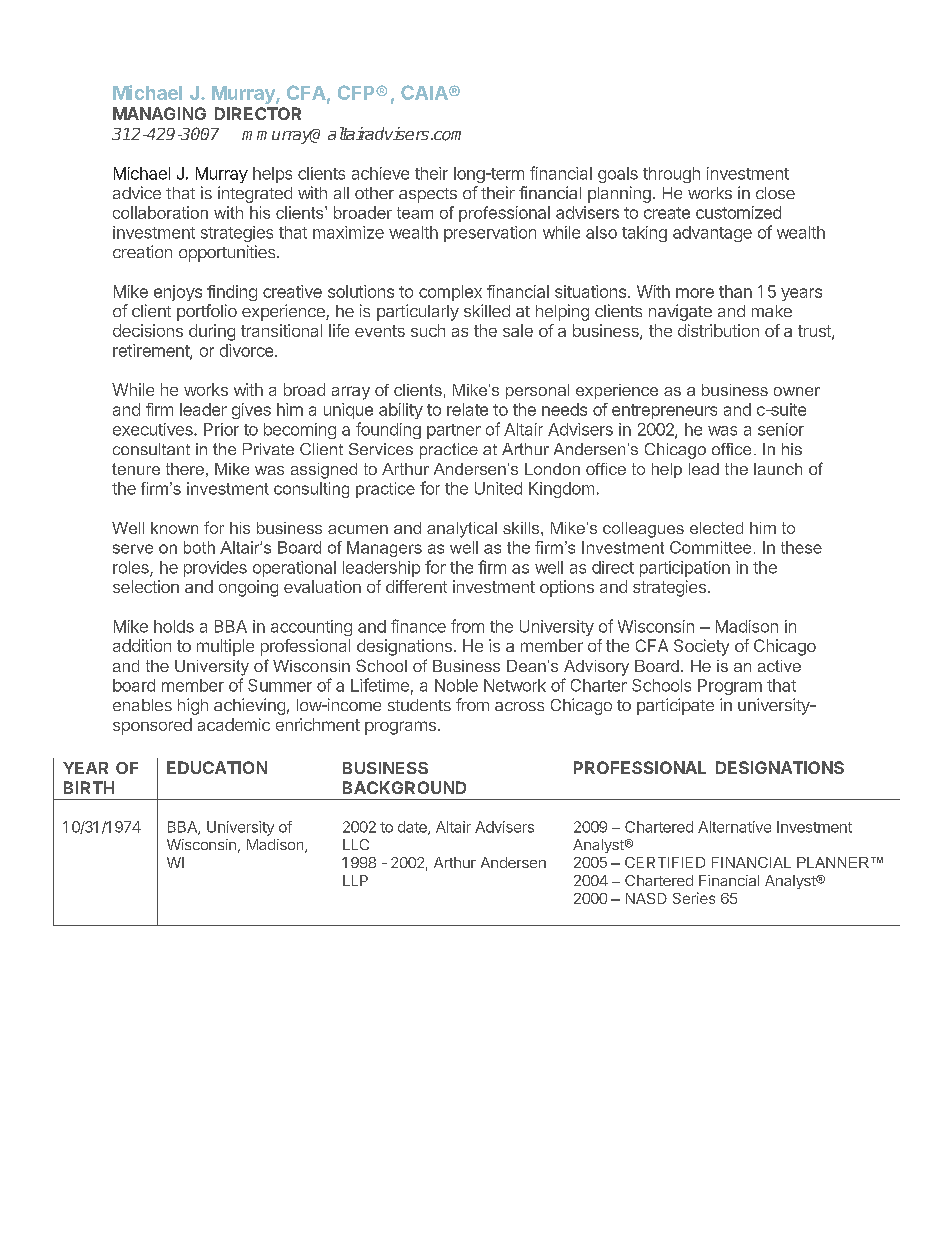 Image resolution: width=952 pixels, height=1233 pixels. I want to click on date, so click(413, 828).
